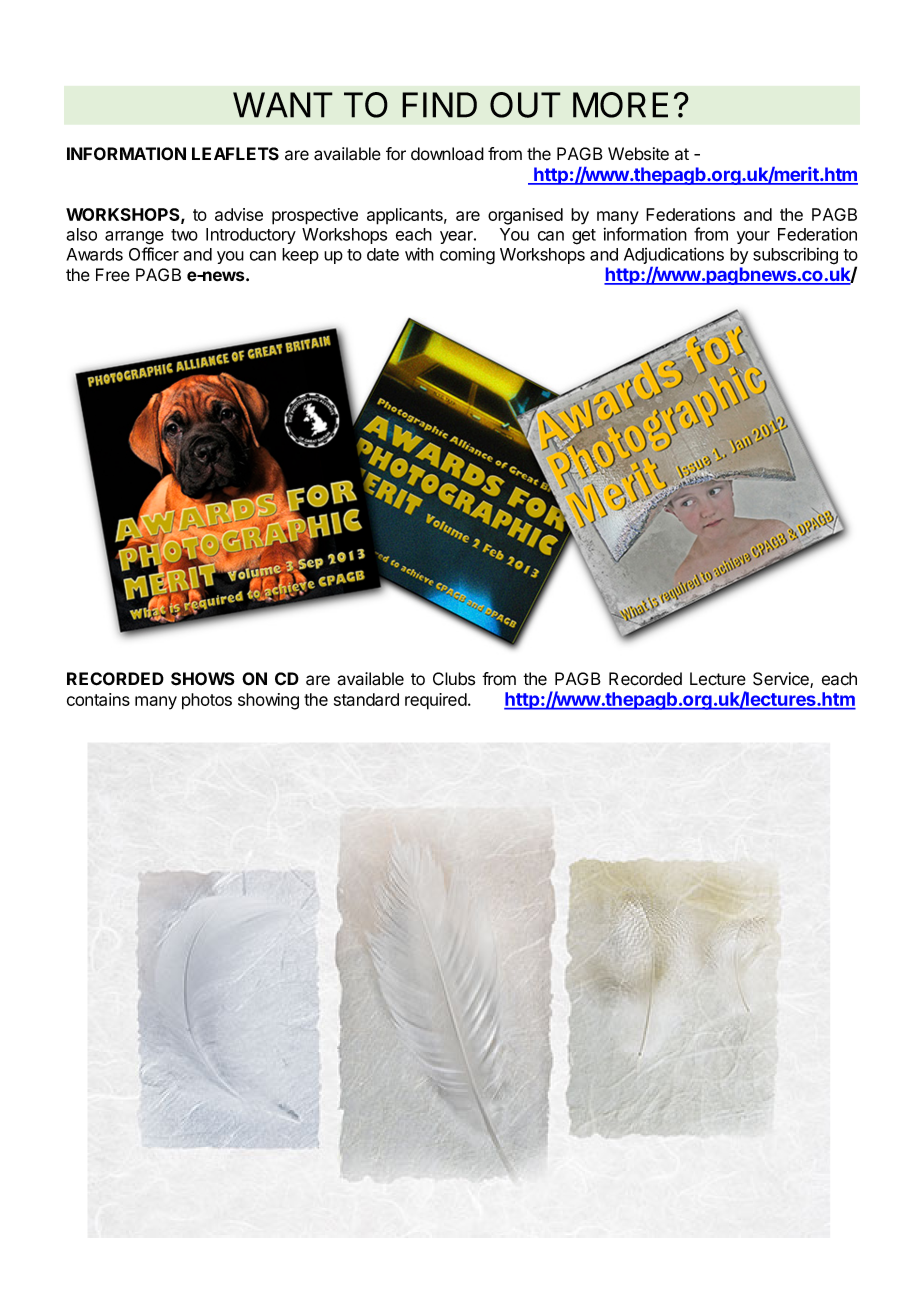  Describe the element at coordinates (283, 105) in the screenshot. I see `WANT` at that location.
